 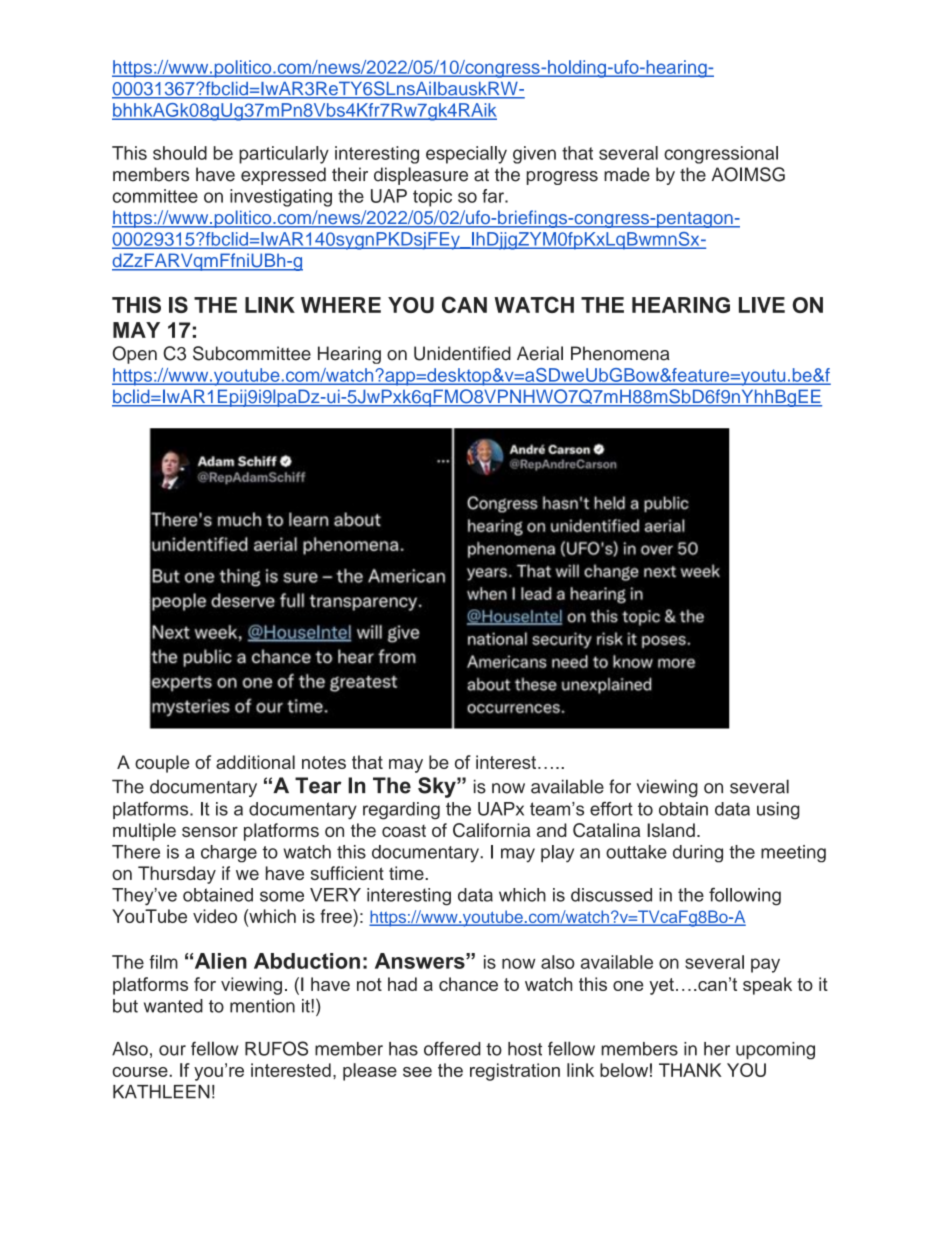 What do you see at coordinates (162, 764) in the document?
I see `couple` at bounding box center [162, 764].
